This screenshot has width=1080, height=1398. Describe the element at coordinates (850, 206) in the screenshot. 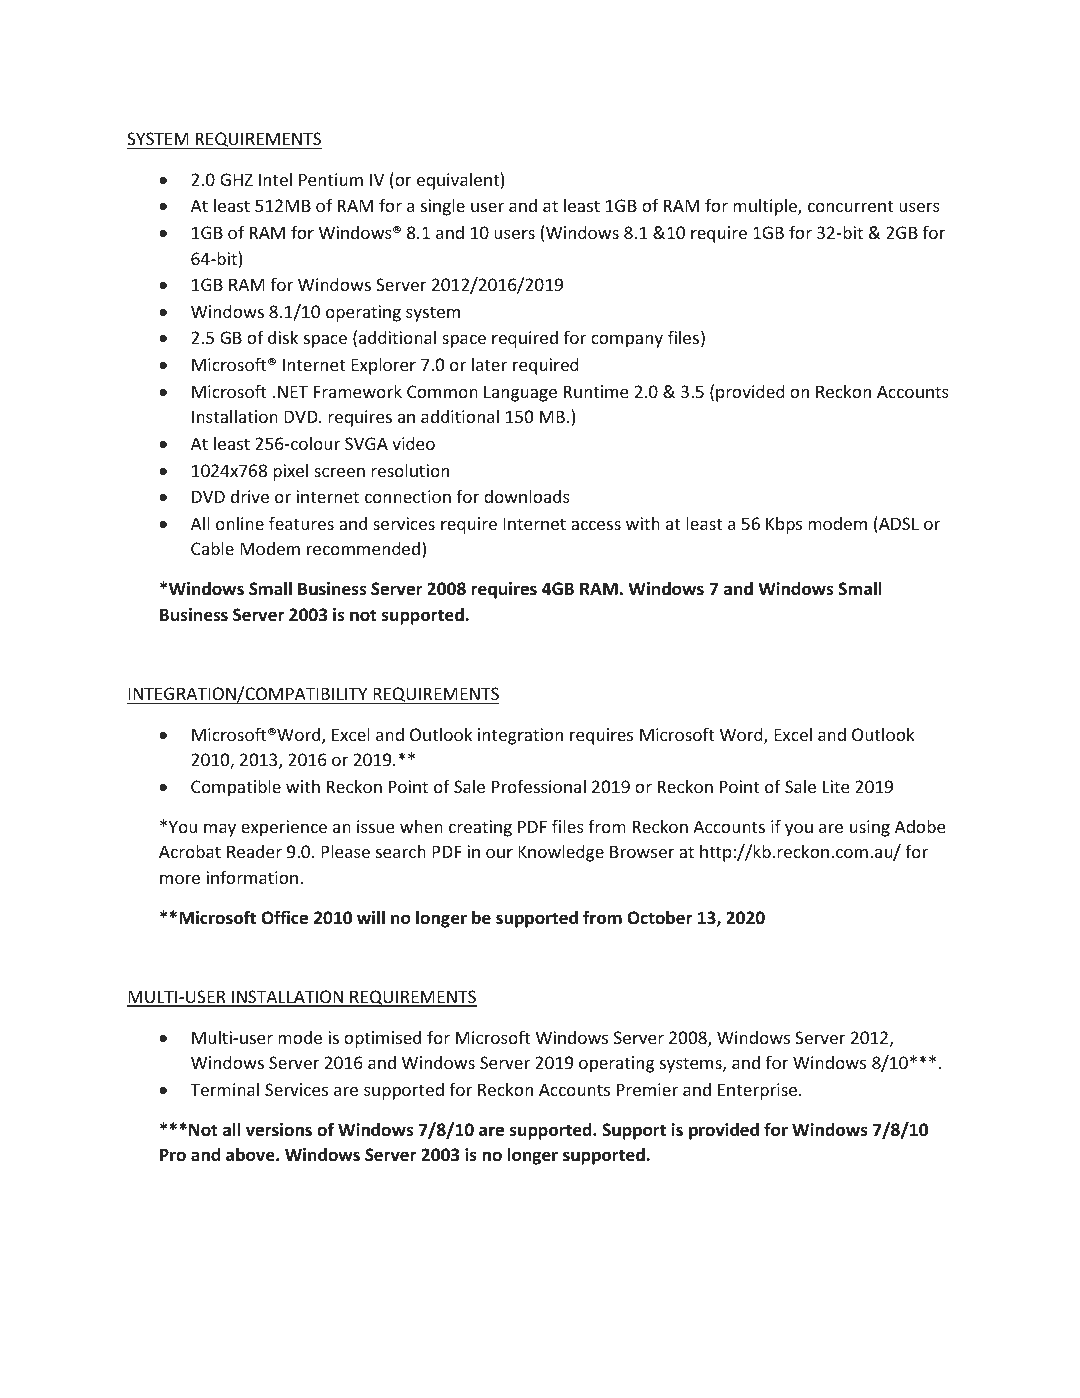

I see `concurrent` at that location.
